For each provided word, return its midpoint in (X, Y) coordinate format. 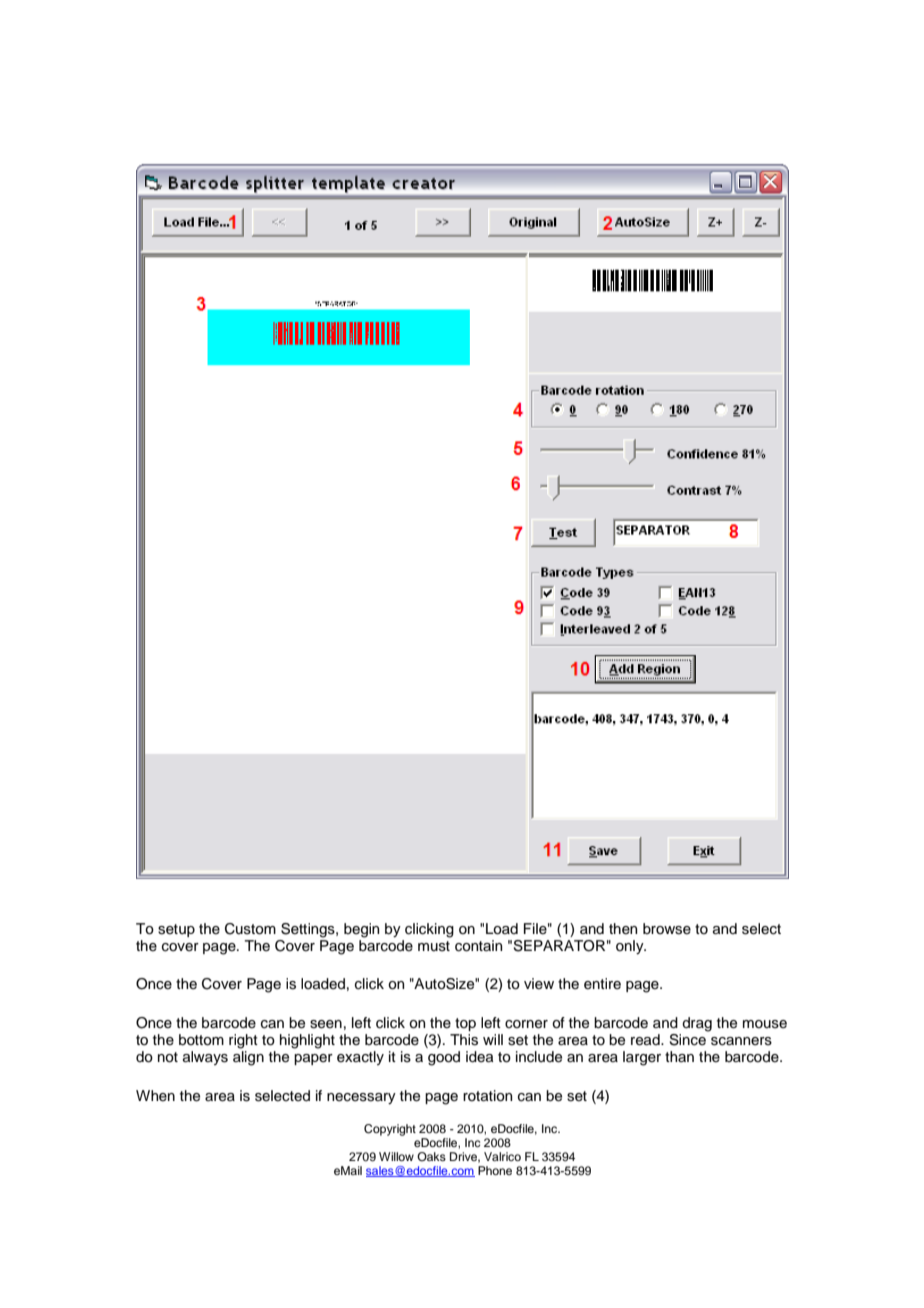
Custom (250, 929)
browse (667, 929)
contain (478, 946)
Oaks (431, 1156)
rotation (487, 1096)
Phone (495, 1170)
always (205, 1058)
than (679, 1056)
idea (479, 1057)
